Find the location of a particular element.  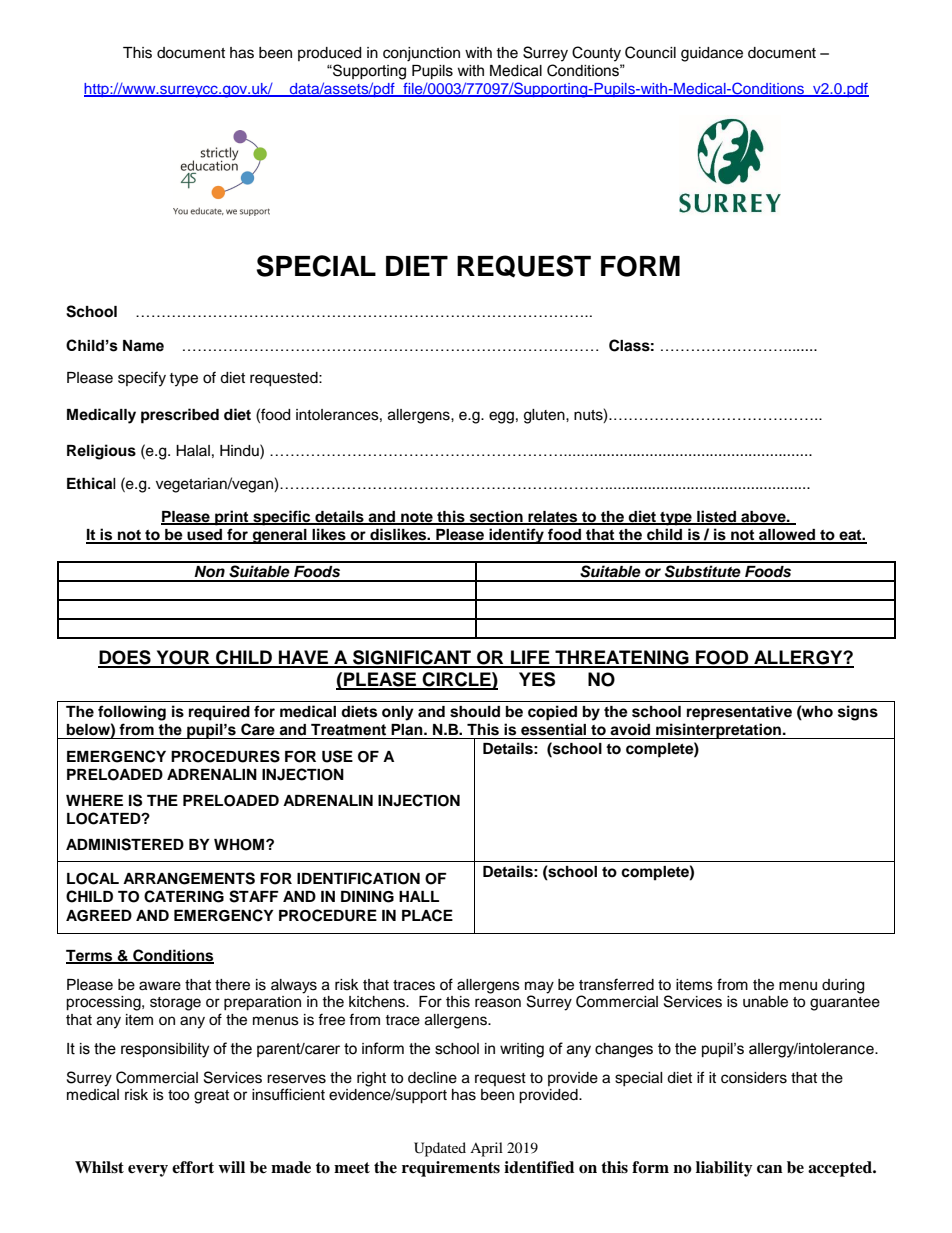

should is located at coordinates (475, 712).
